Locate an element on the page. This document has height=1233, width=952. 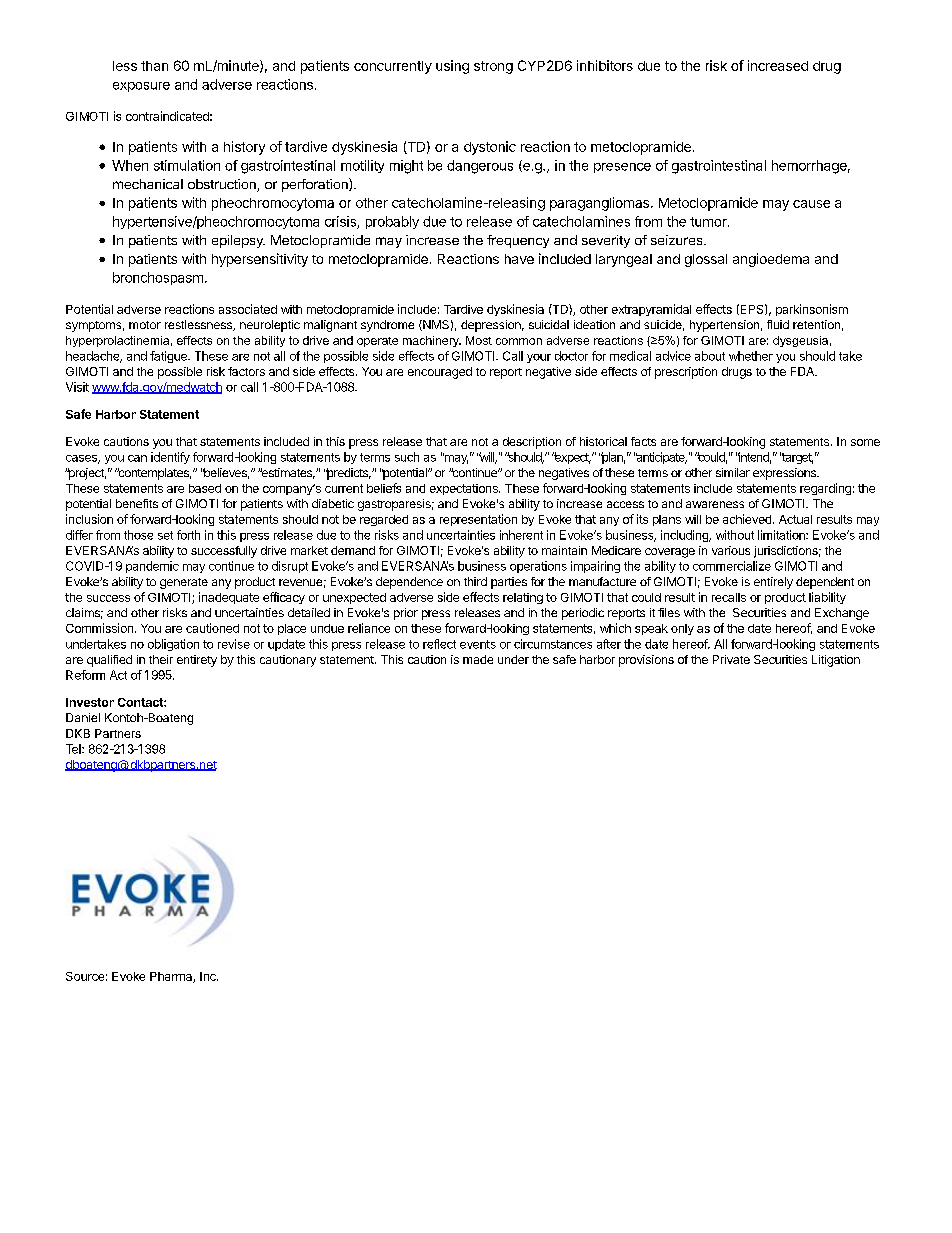
exposure is located at coordinates (141, 87).
